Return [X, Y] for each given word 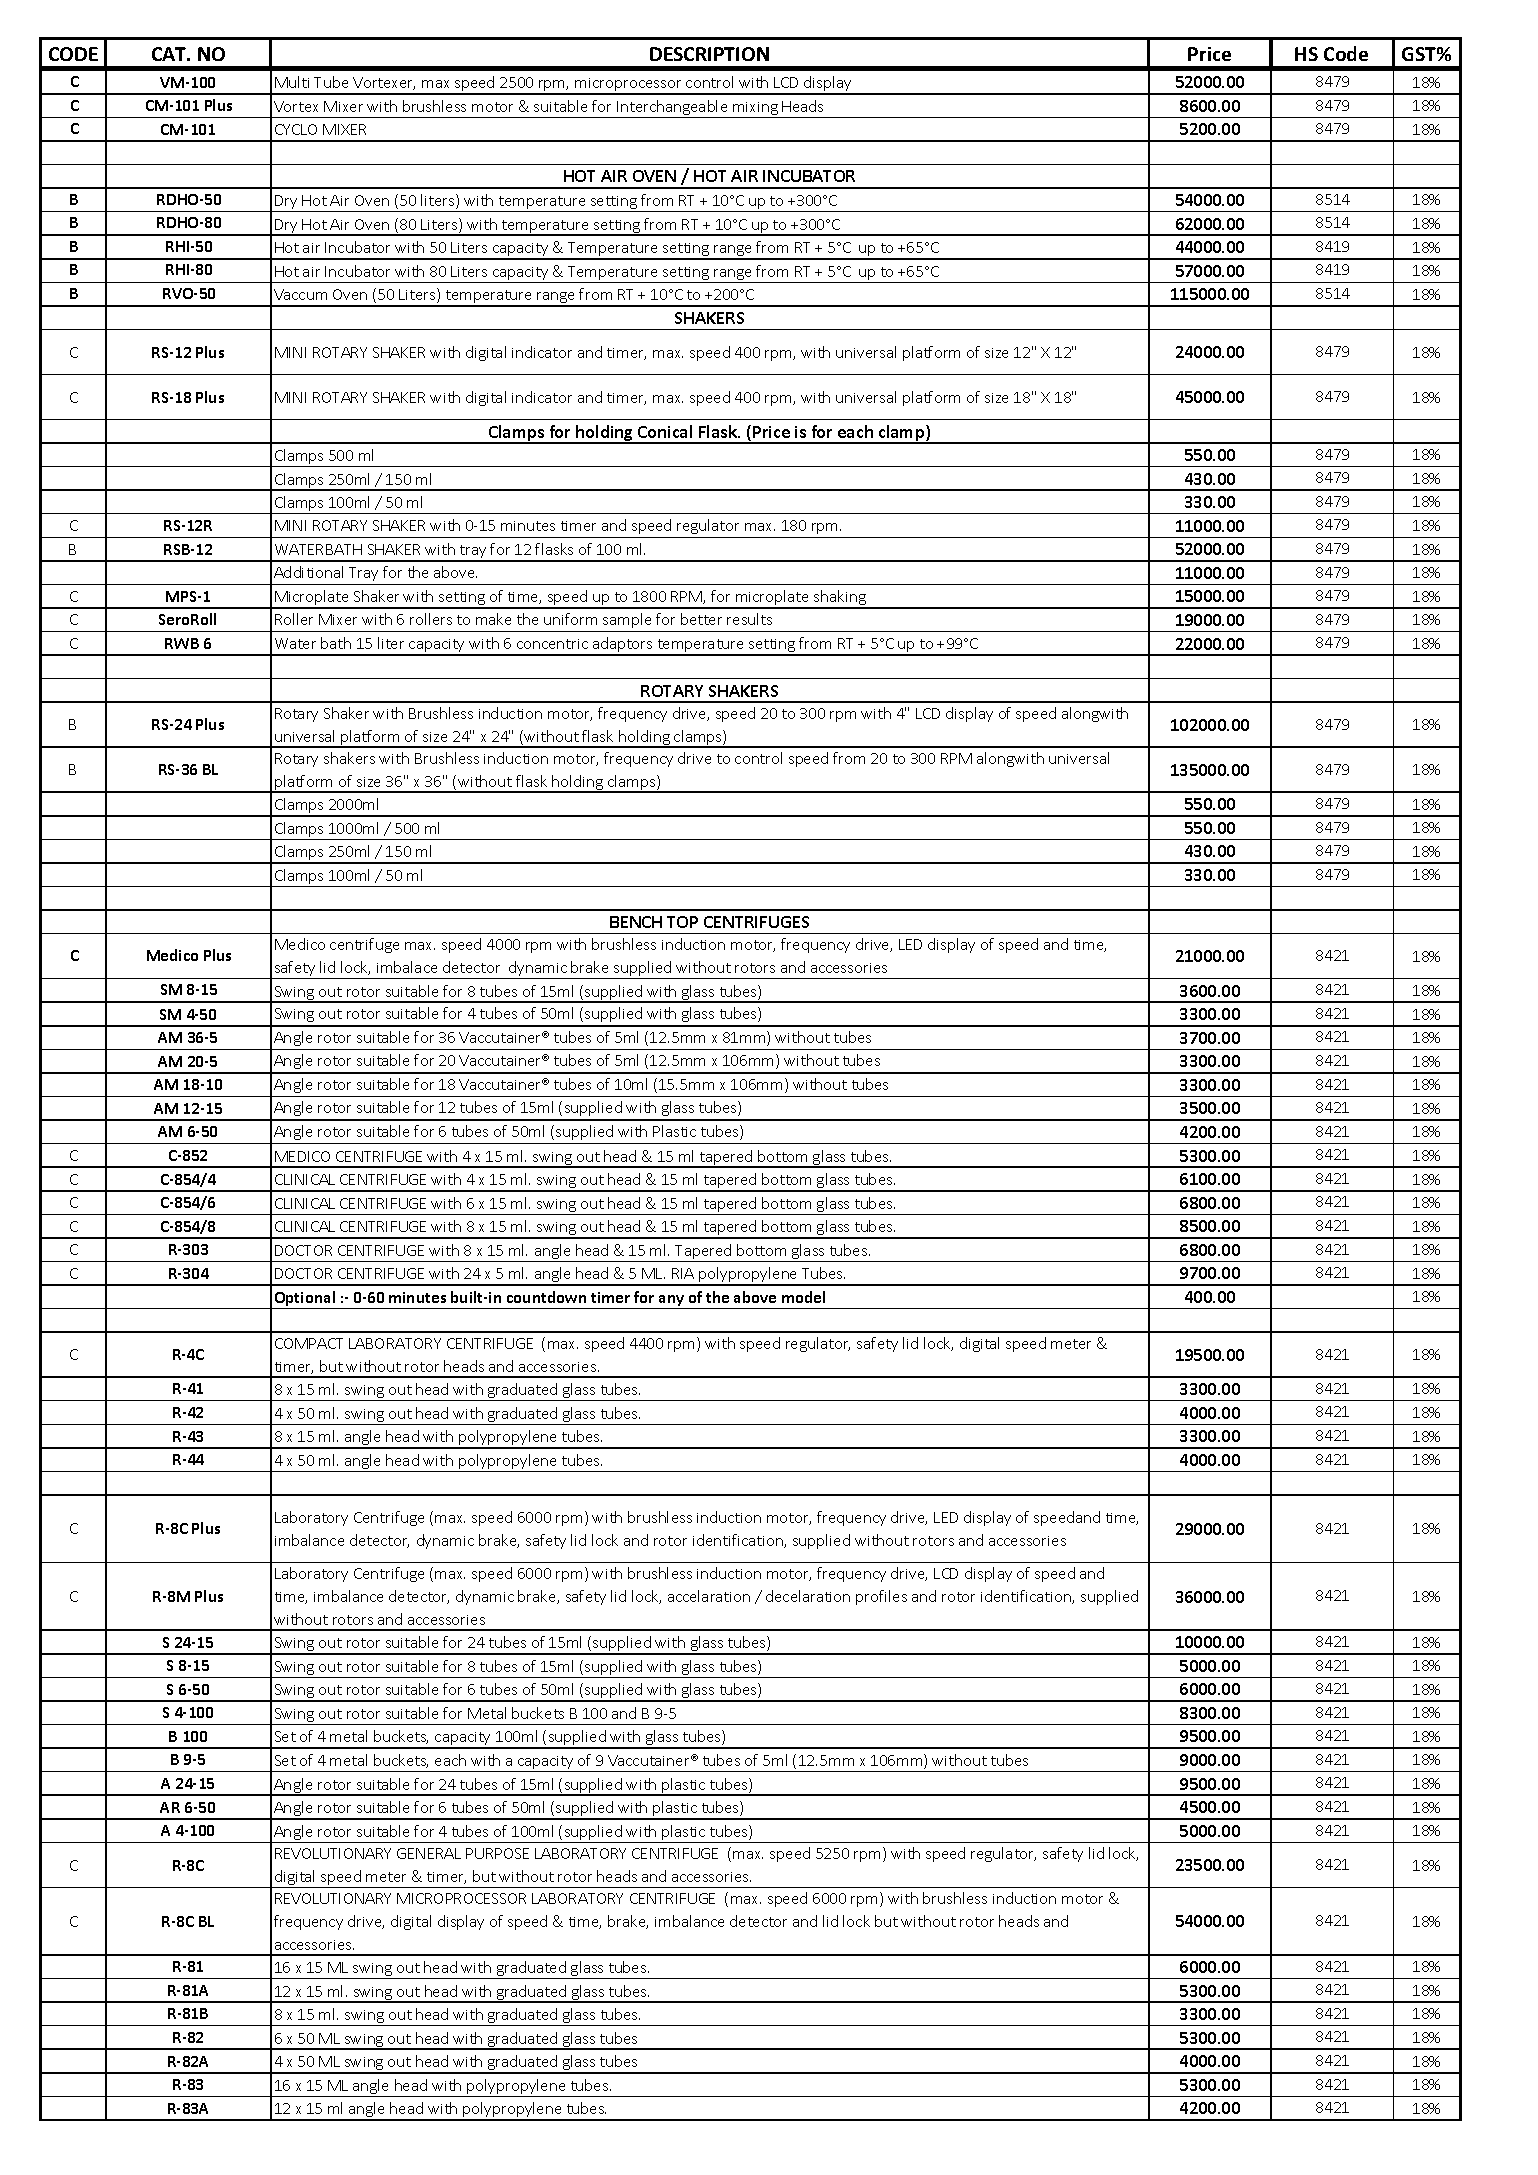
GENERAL [429, 1853]
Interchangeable [672, 109]
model [803, 1297]
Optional [305, 1300]
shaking [840, 599]
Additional [308, 572]
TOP [682, 922]
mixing [755, 110]
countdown [546, 1297]
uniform [570, 619]
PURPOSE [497, 1853]
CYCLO [296, 129]
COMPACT [309, 1343]
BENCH [636, 922]
